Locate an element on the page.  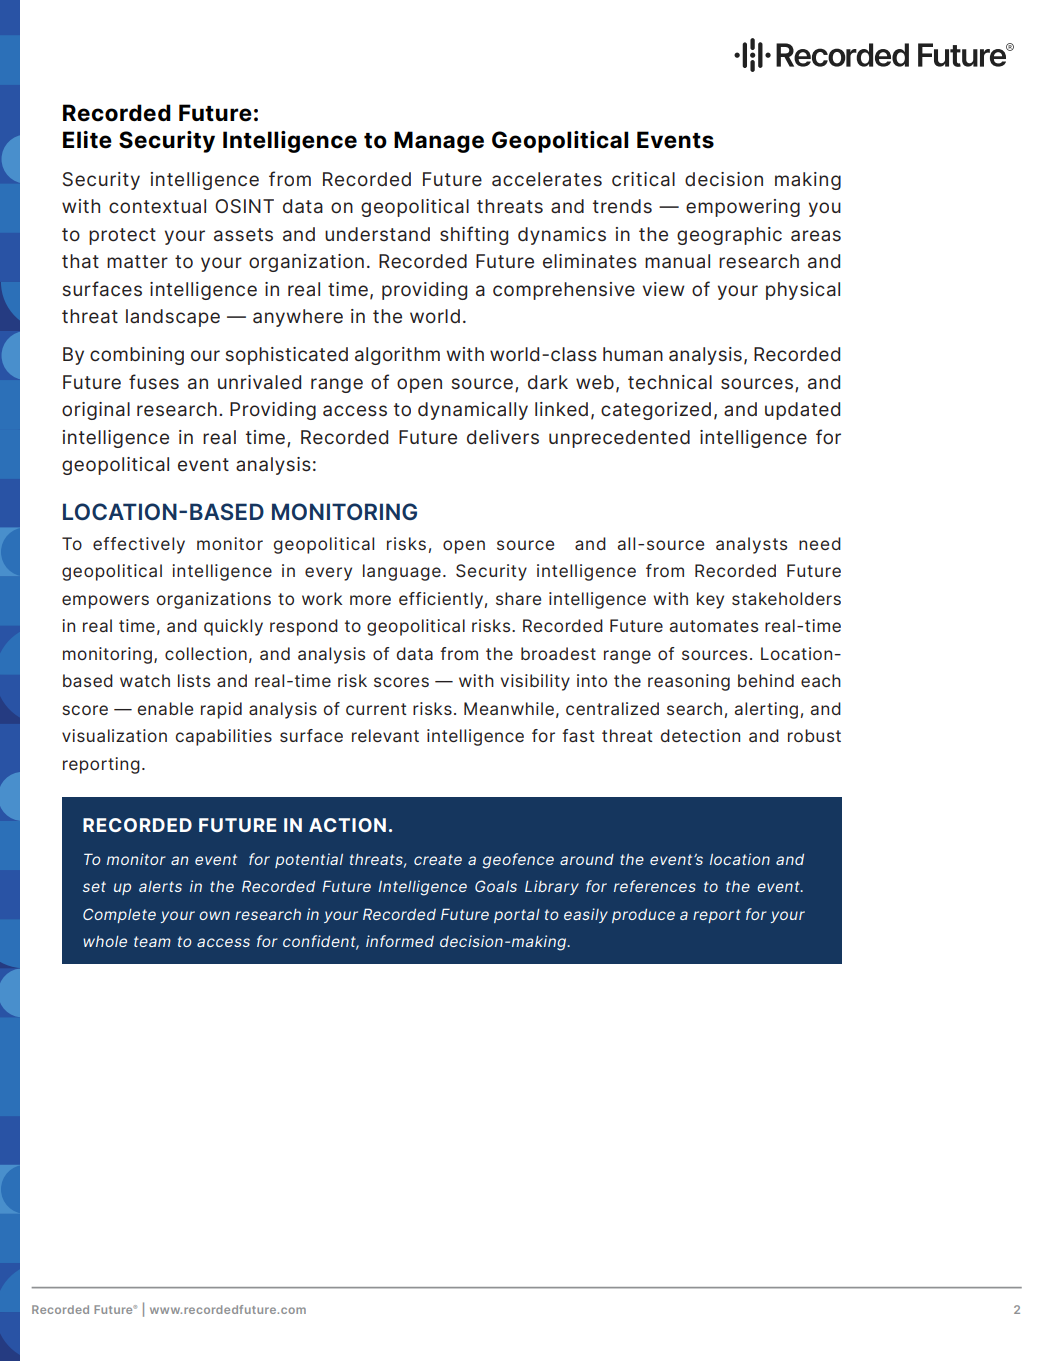
share is located at coordinates (518, 598).
